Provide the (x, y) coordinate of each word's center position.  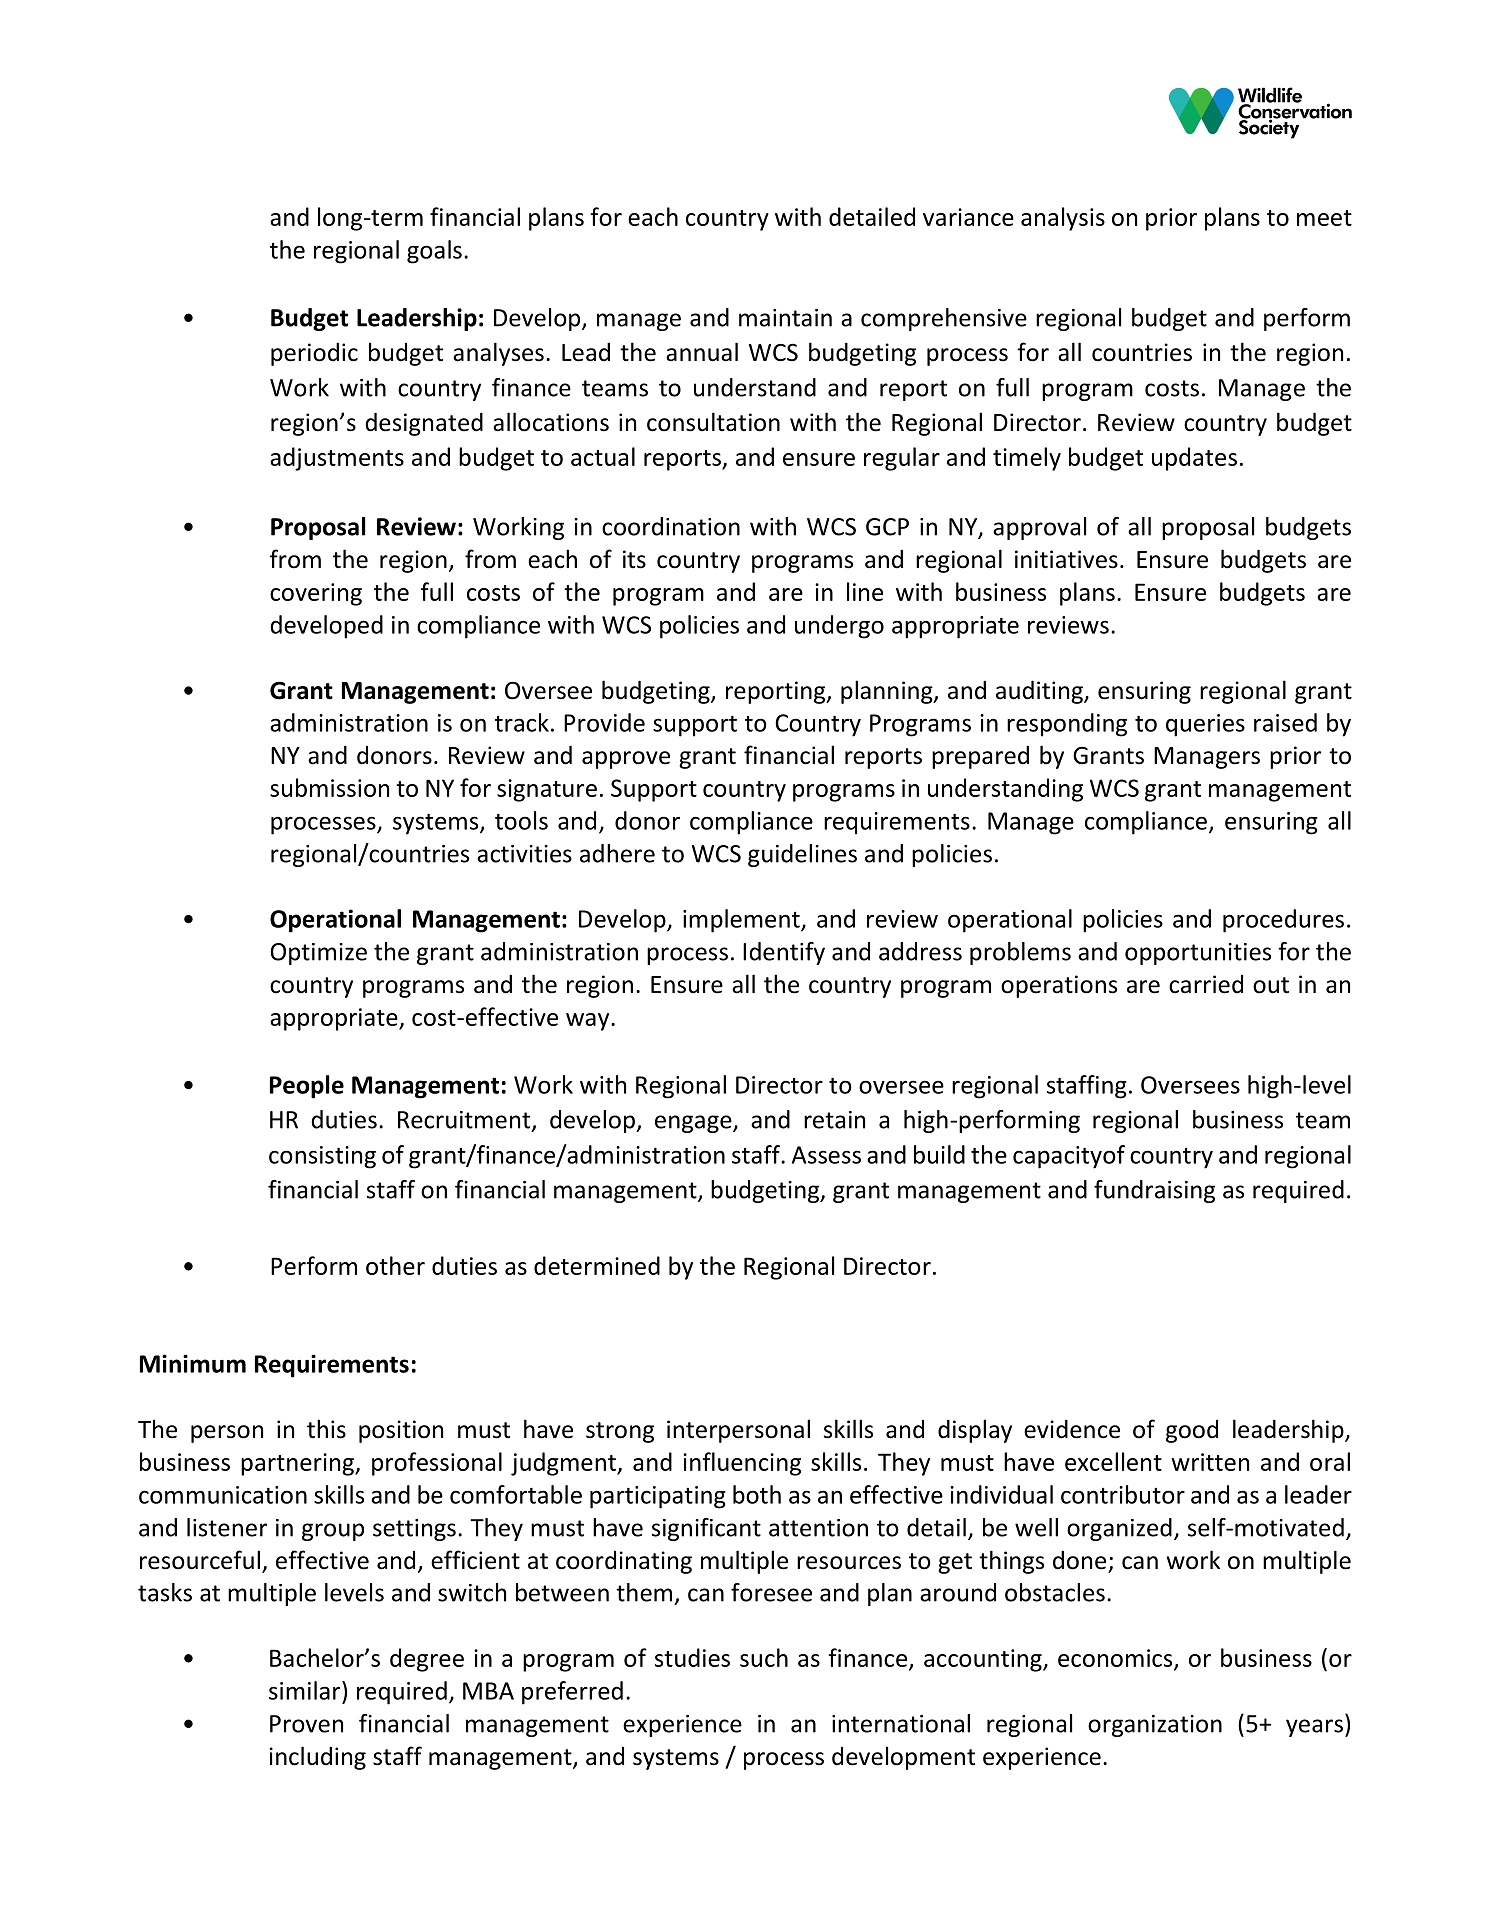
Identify (784, 953)
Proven (306, 1724)
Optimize (319, 954)
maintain (785, 318)
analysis (1063, 219)
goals (434, 252)
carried (1206, 984)
